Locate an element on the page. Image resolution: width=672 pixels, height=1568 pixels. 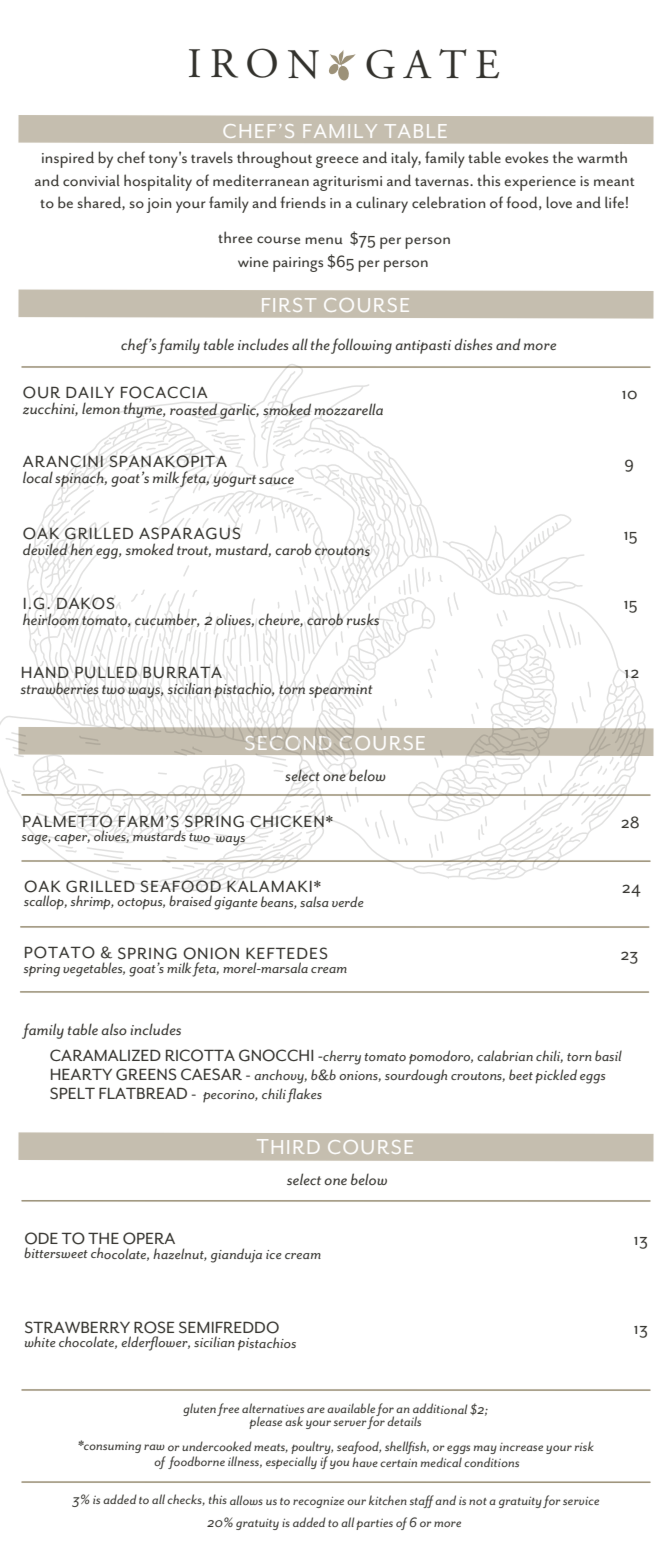
evokes is located at coordinates (526, 157).
